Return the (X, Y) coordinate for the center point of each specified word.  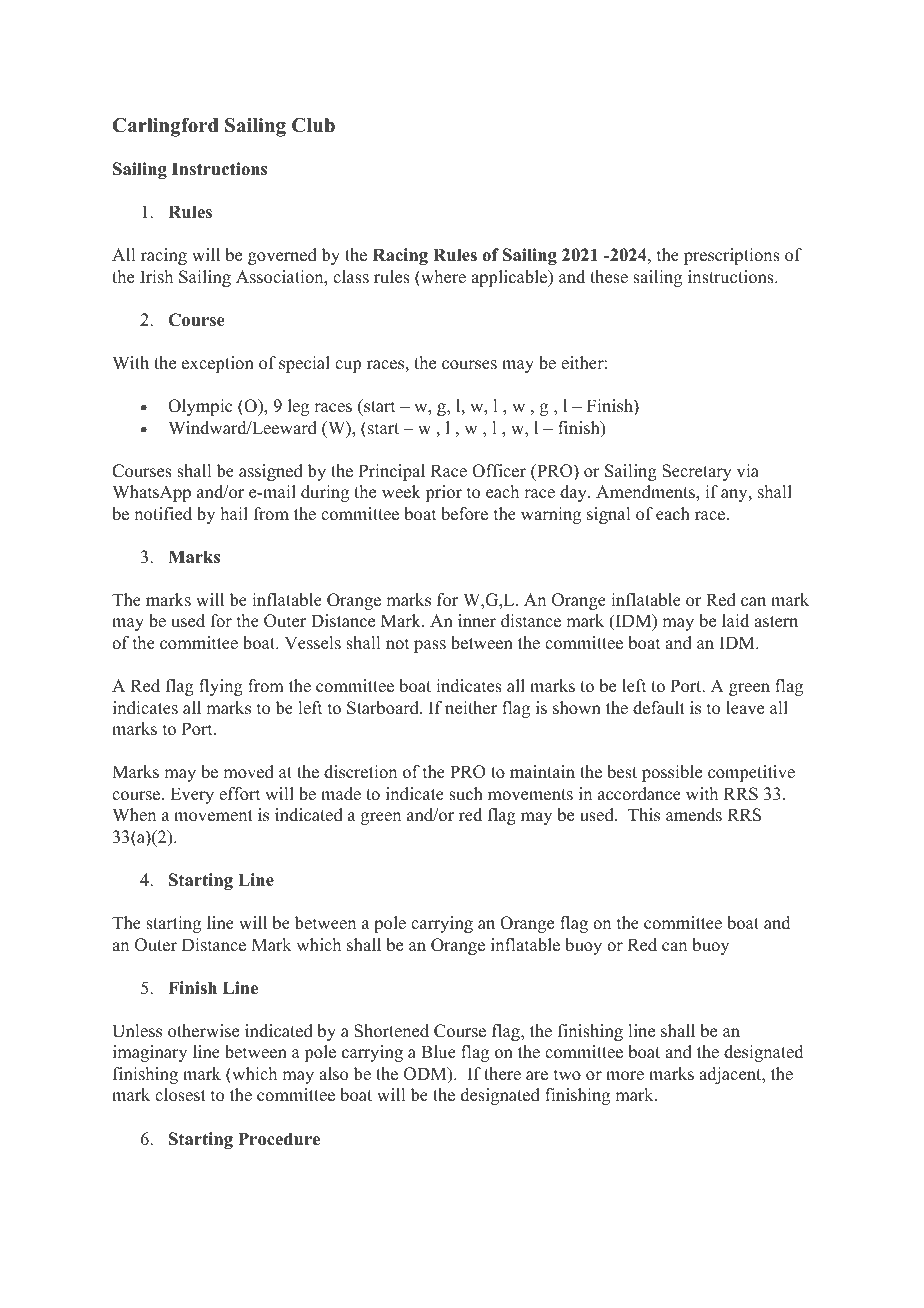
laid (735, 621)
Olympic (200, 407)
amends (694, 815)
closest (180, 1095)
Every (192, 795)
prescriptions (732, 256)
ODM (426, 1075)
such (466, 794)
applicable (510, 278)
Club (313, 125)
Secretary (697, 472)
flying (221, 687)
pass (430, 646)
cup (348, 366)
